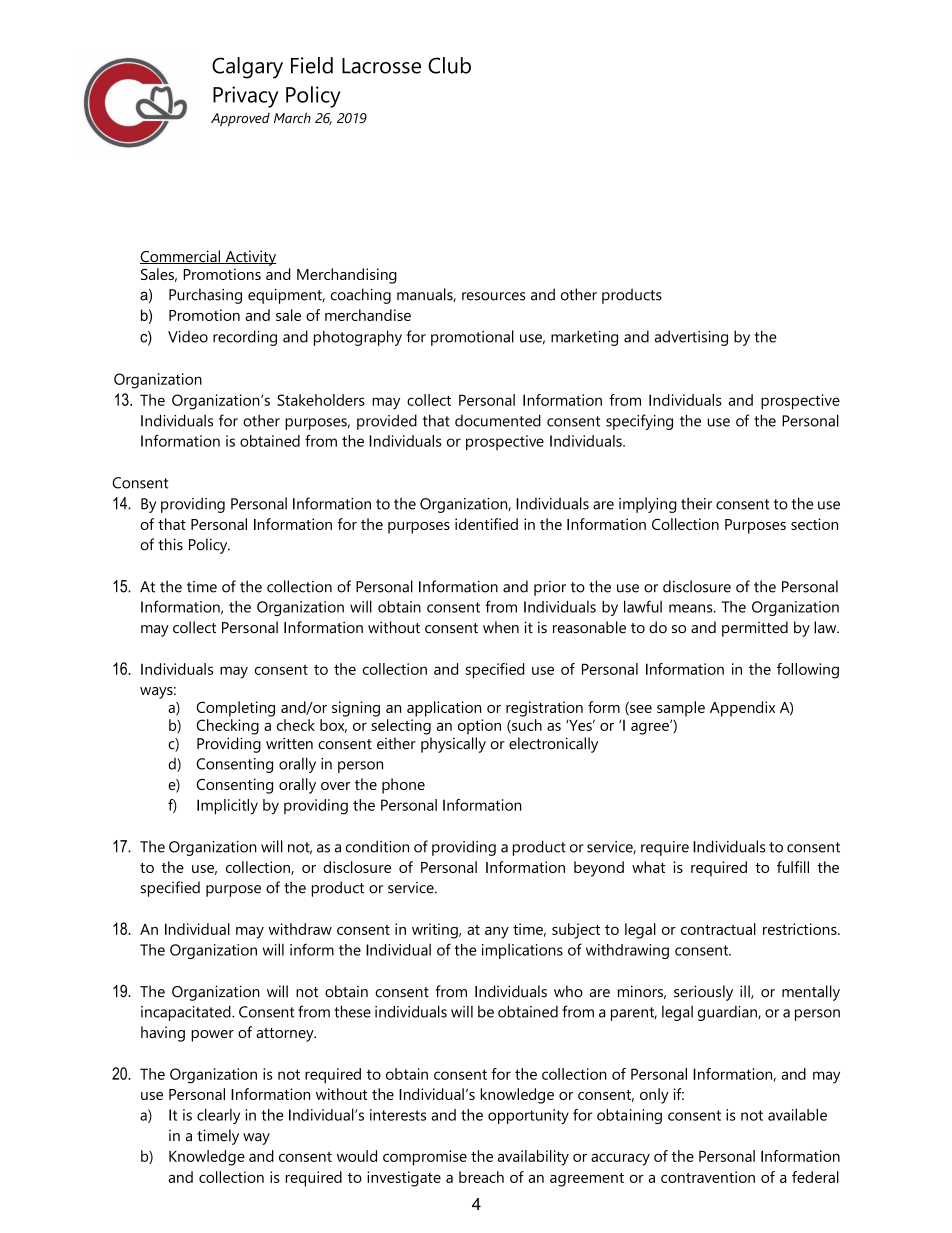  What do you see at coordinates (481, 1177) in the screenshot?
I see `breach` at bounding box center [481, 1177].
